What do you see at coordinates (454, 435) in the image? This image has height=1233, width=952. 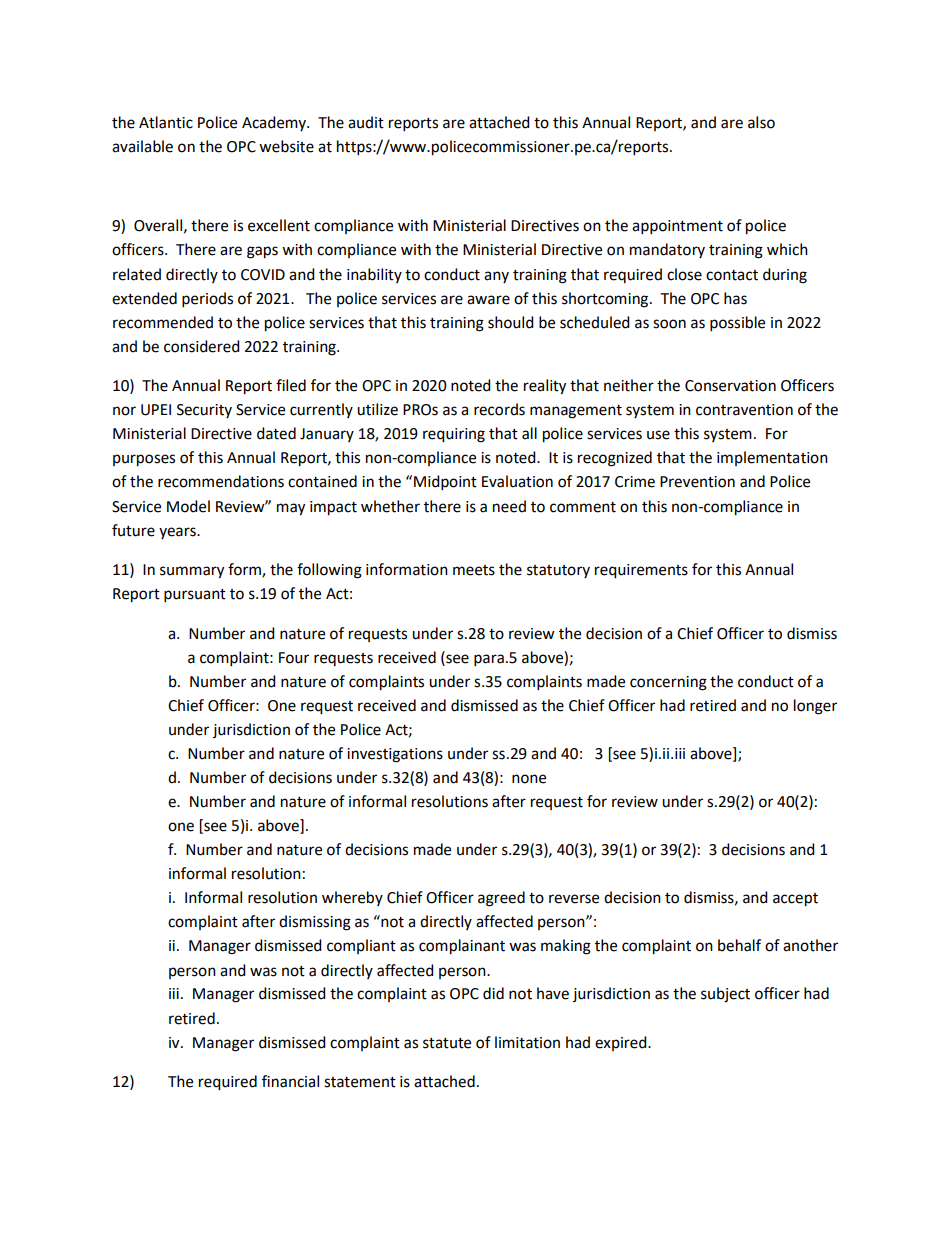 I see `requiring` at bounding box center [454, 435].
